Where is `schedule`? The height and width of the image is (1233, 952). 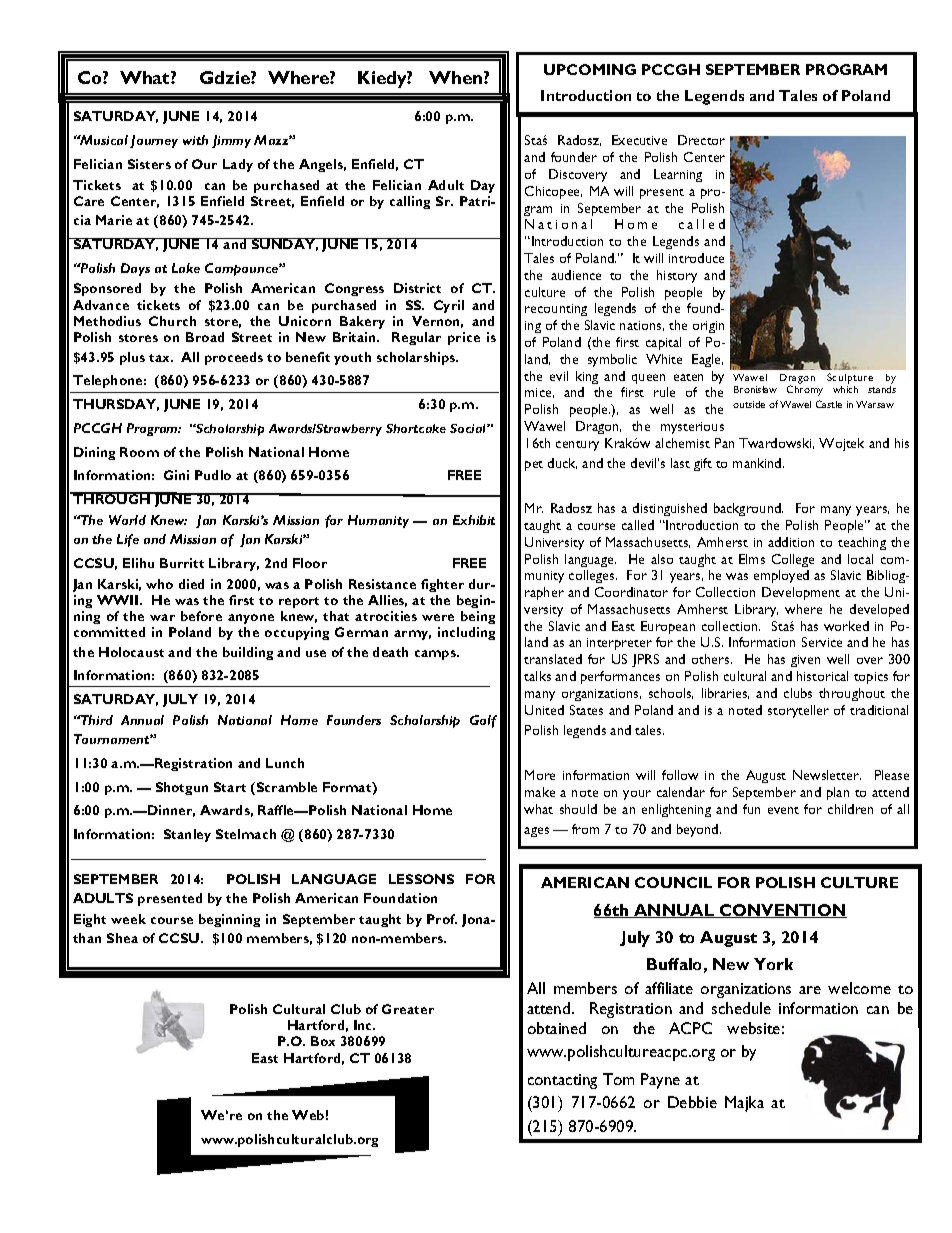 schedule is located at coordinates (741, 1008).
